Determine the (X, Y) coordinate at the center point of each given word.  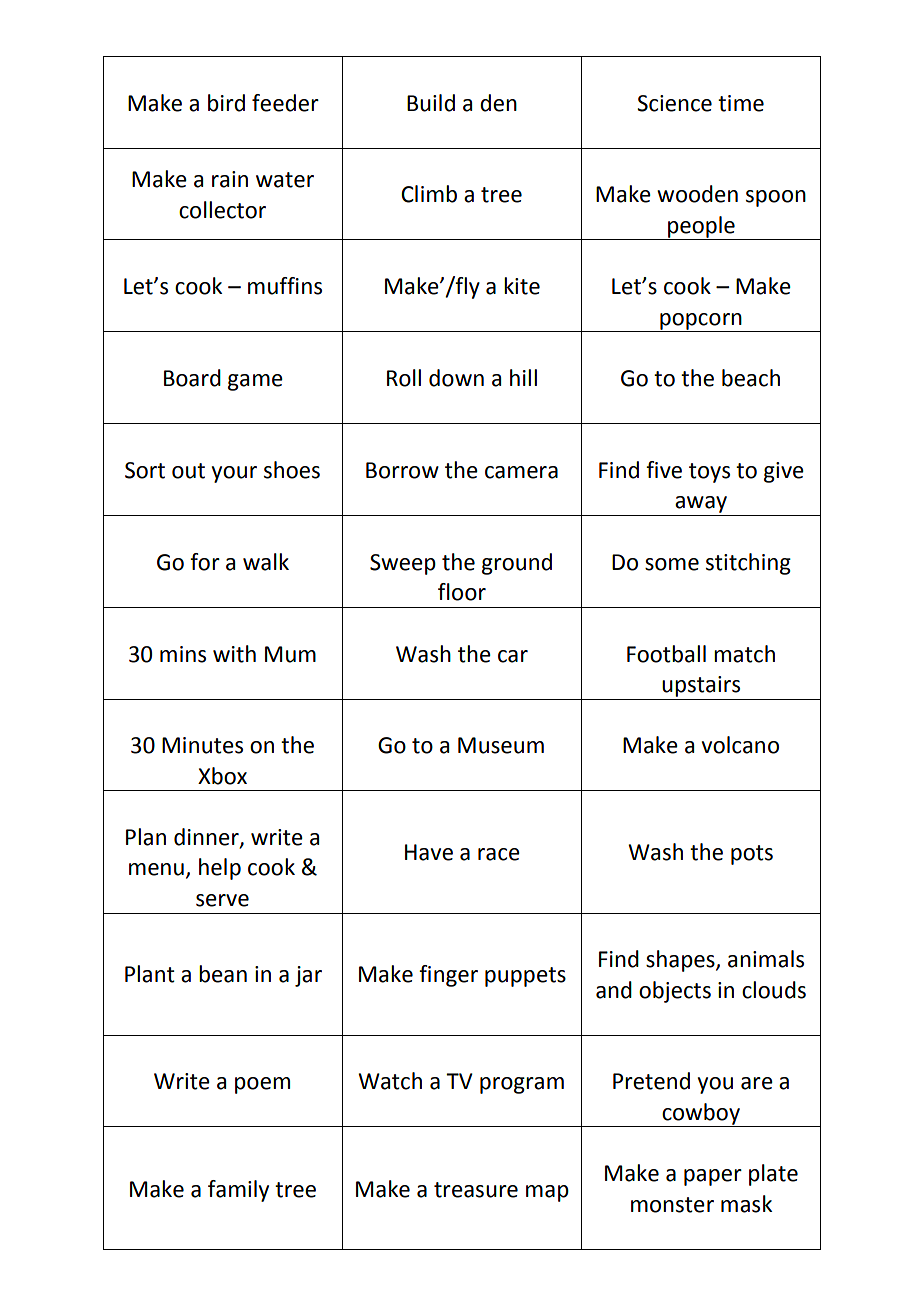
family (238, 1191)
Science (674, 103)
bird (226, 103)
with (234, 654)
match (744, 654)
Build (431, 103)
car (513, 656)
